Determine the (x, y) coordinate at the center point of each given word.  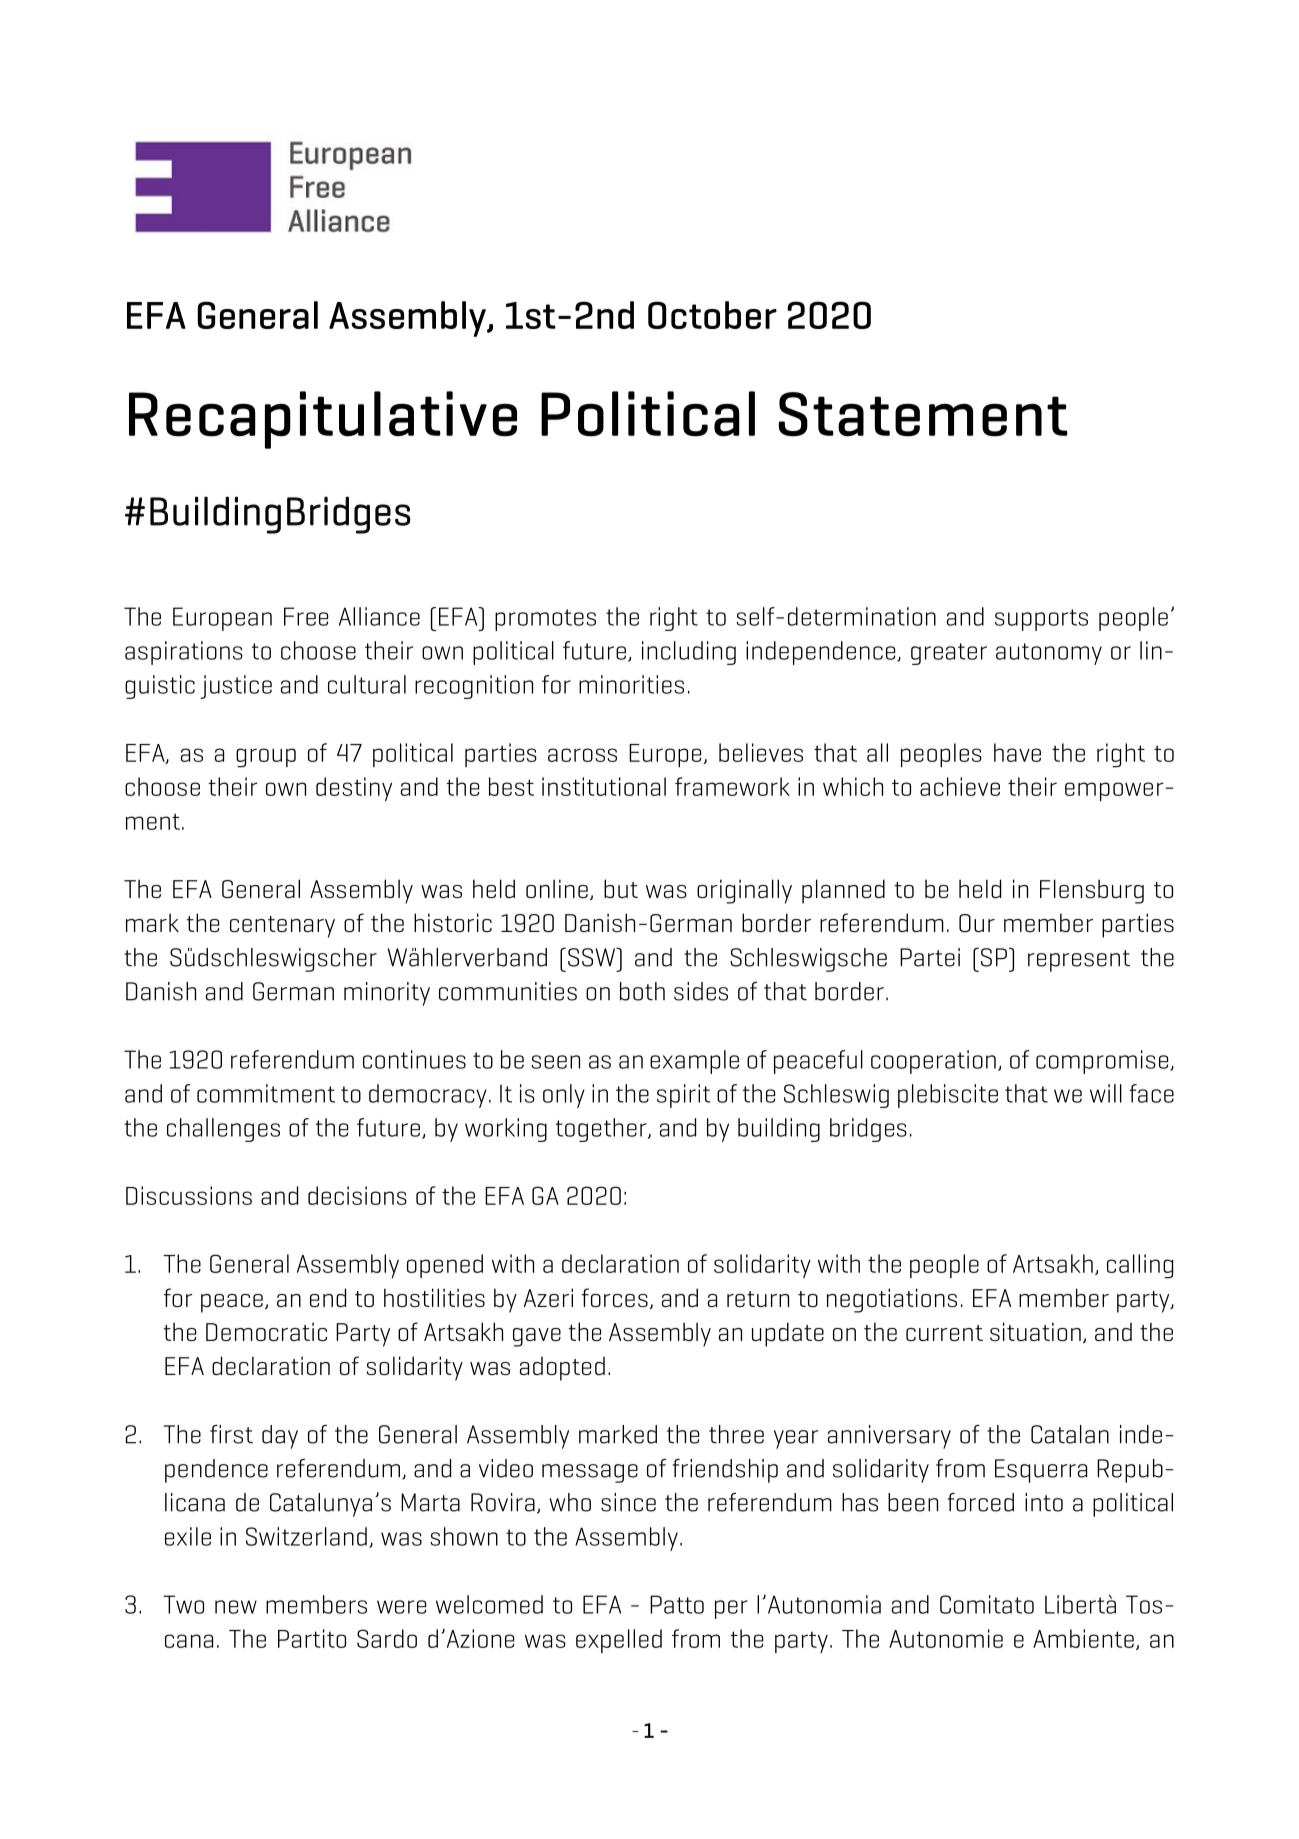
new (236, 1607)
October (712, 315)
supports (1041, 620)
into (1044, 1502)
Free (306, 616)
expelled (619, 1641)
